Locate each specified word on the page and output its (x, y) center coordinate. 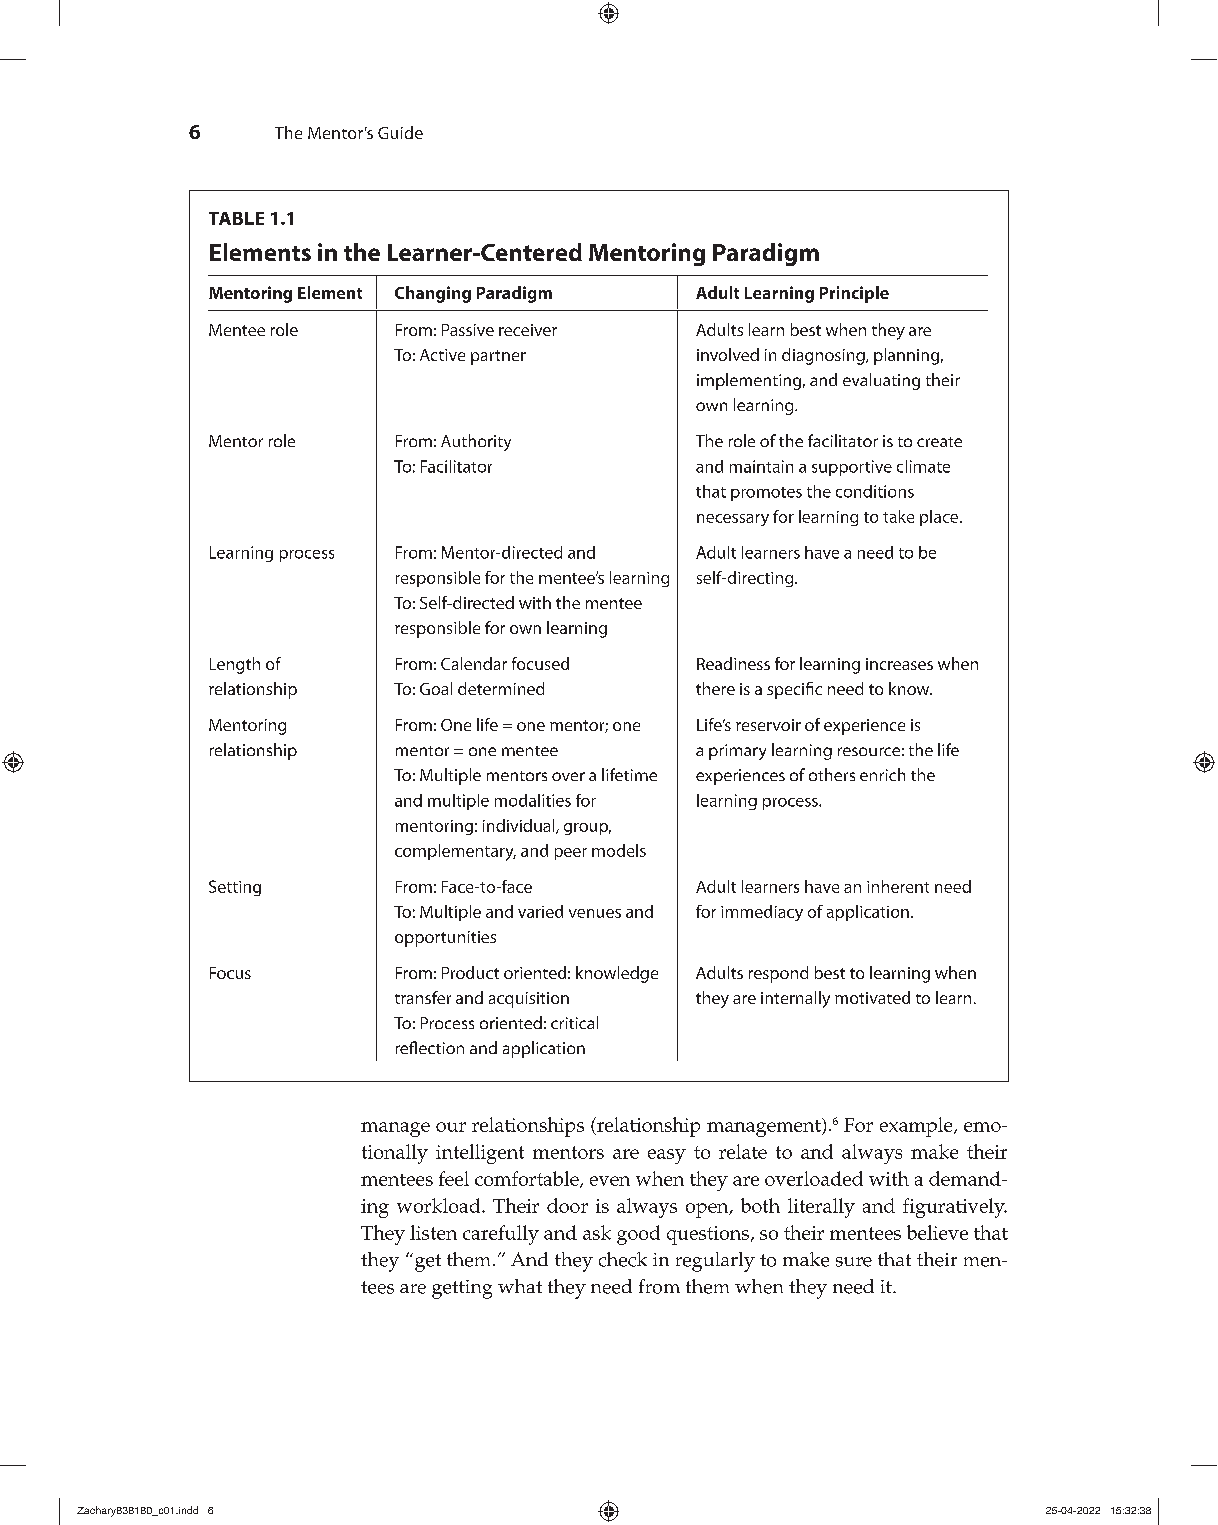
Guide (400, 132)
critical (574, 1022)
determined (501, 688)
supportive (852, 468)
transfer (423, 997)
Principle (854, 294)
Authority (476, 442)
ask (597, 1232)
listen (433, 1232)
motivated (872, 997)
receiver (528, 330)
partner (498, 357)
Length (235, 665)
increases (899, 664)
